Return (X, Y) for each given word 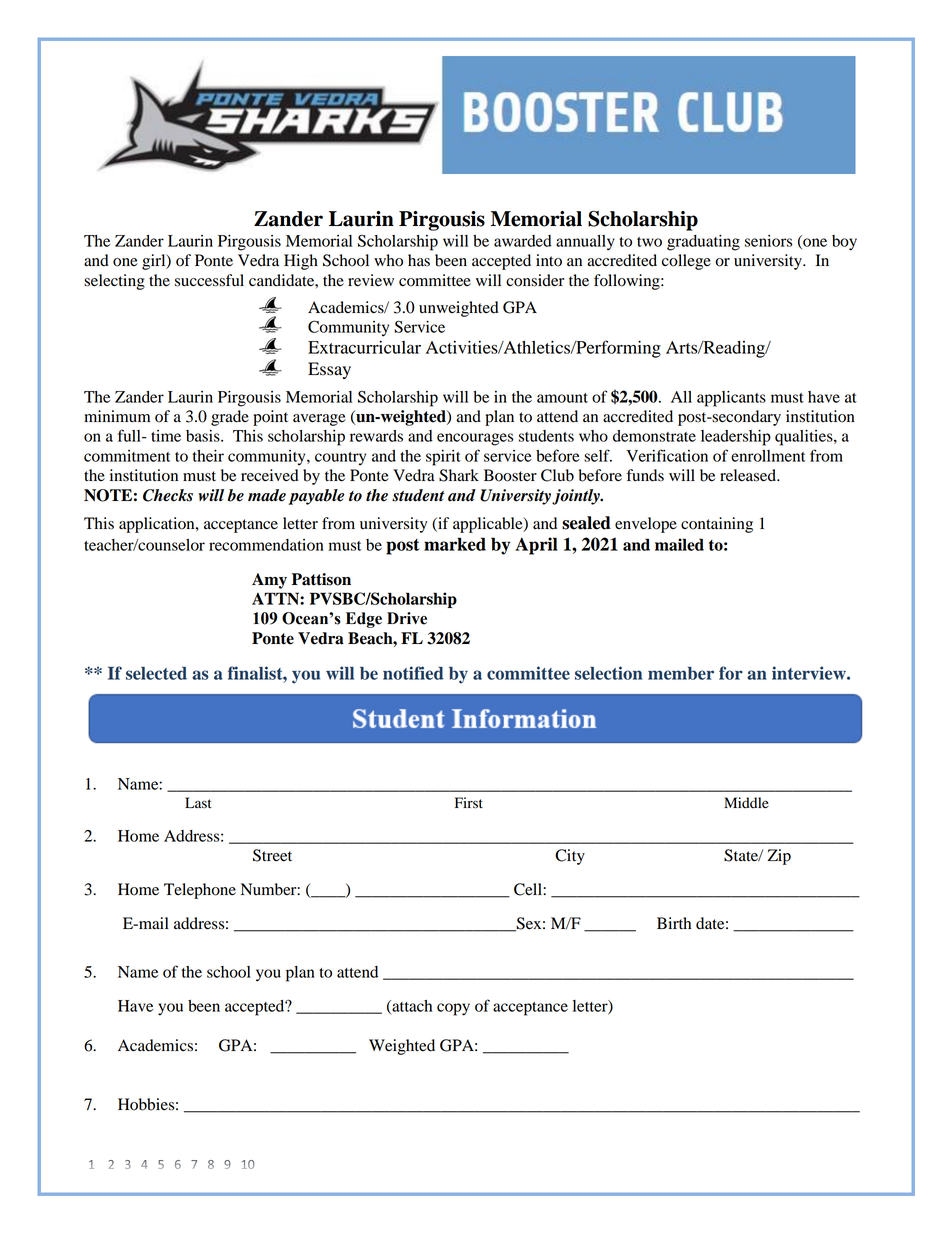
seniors (768, 241)
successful (209, 280)
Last (198, 802)
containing (717, 525)
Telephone (200, 891)
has (419, 260)
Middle (746, 803)
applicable (489, 525)
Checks (168, 495)
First (469, 802)
